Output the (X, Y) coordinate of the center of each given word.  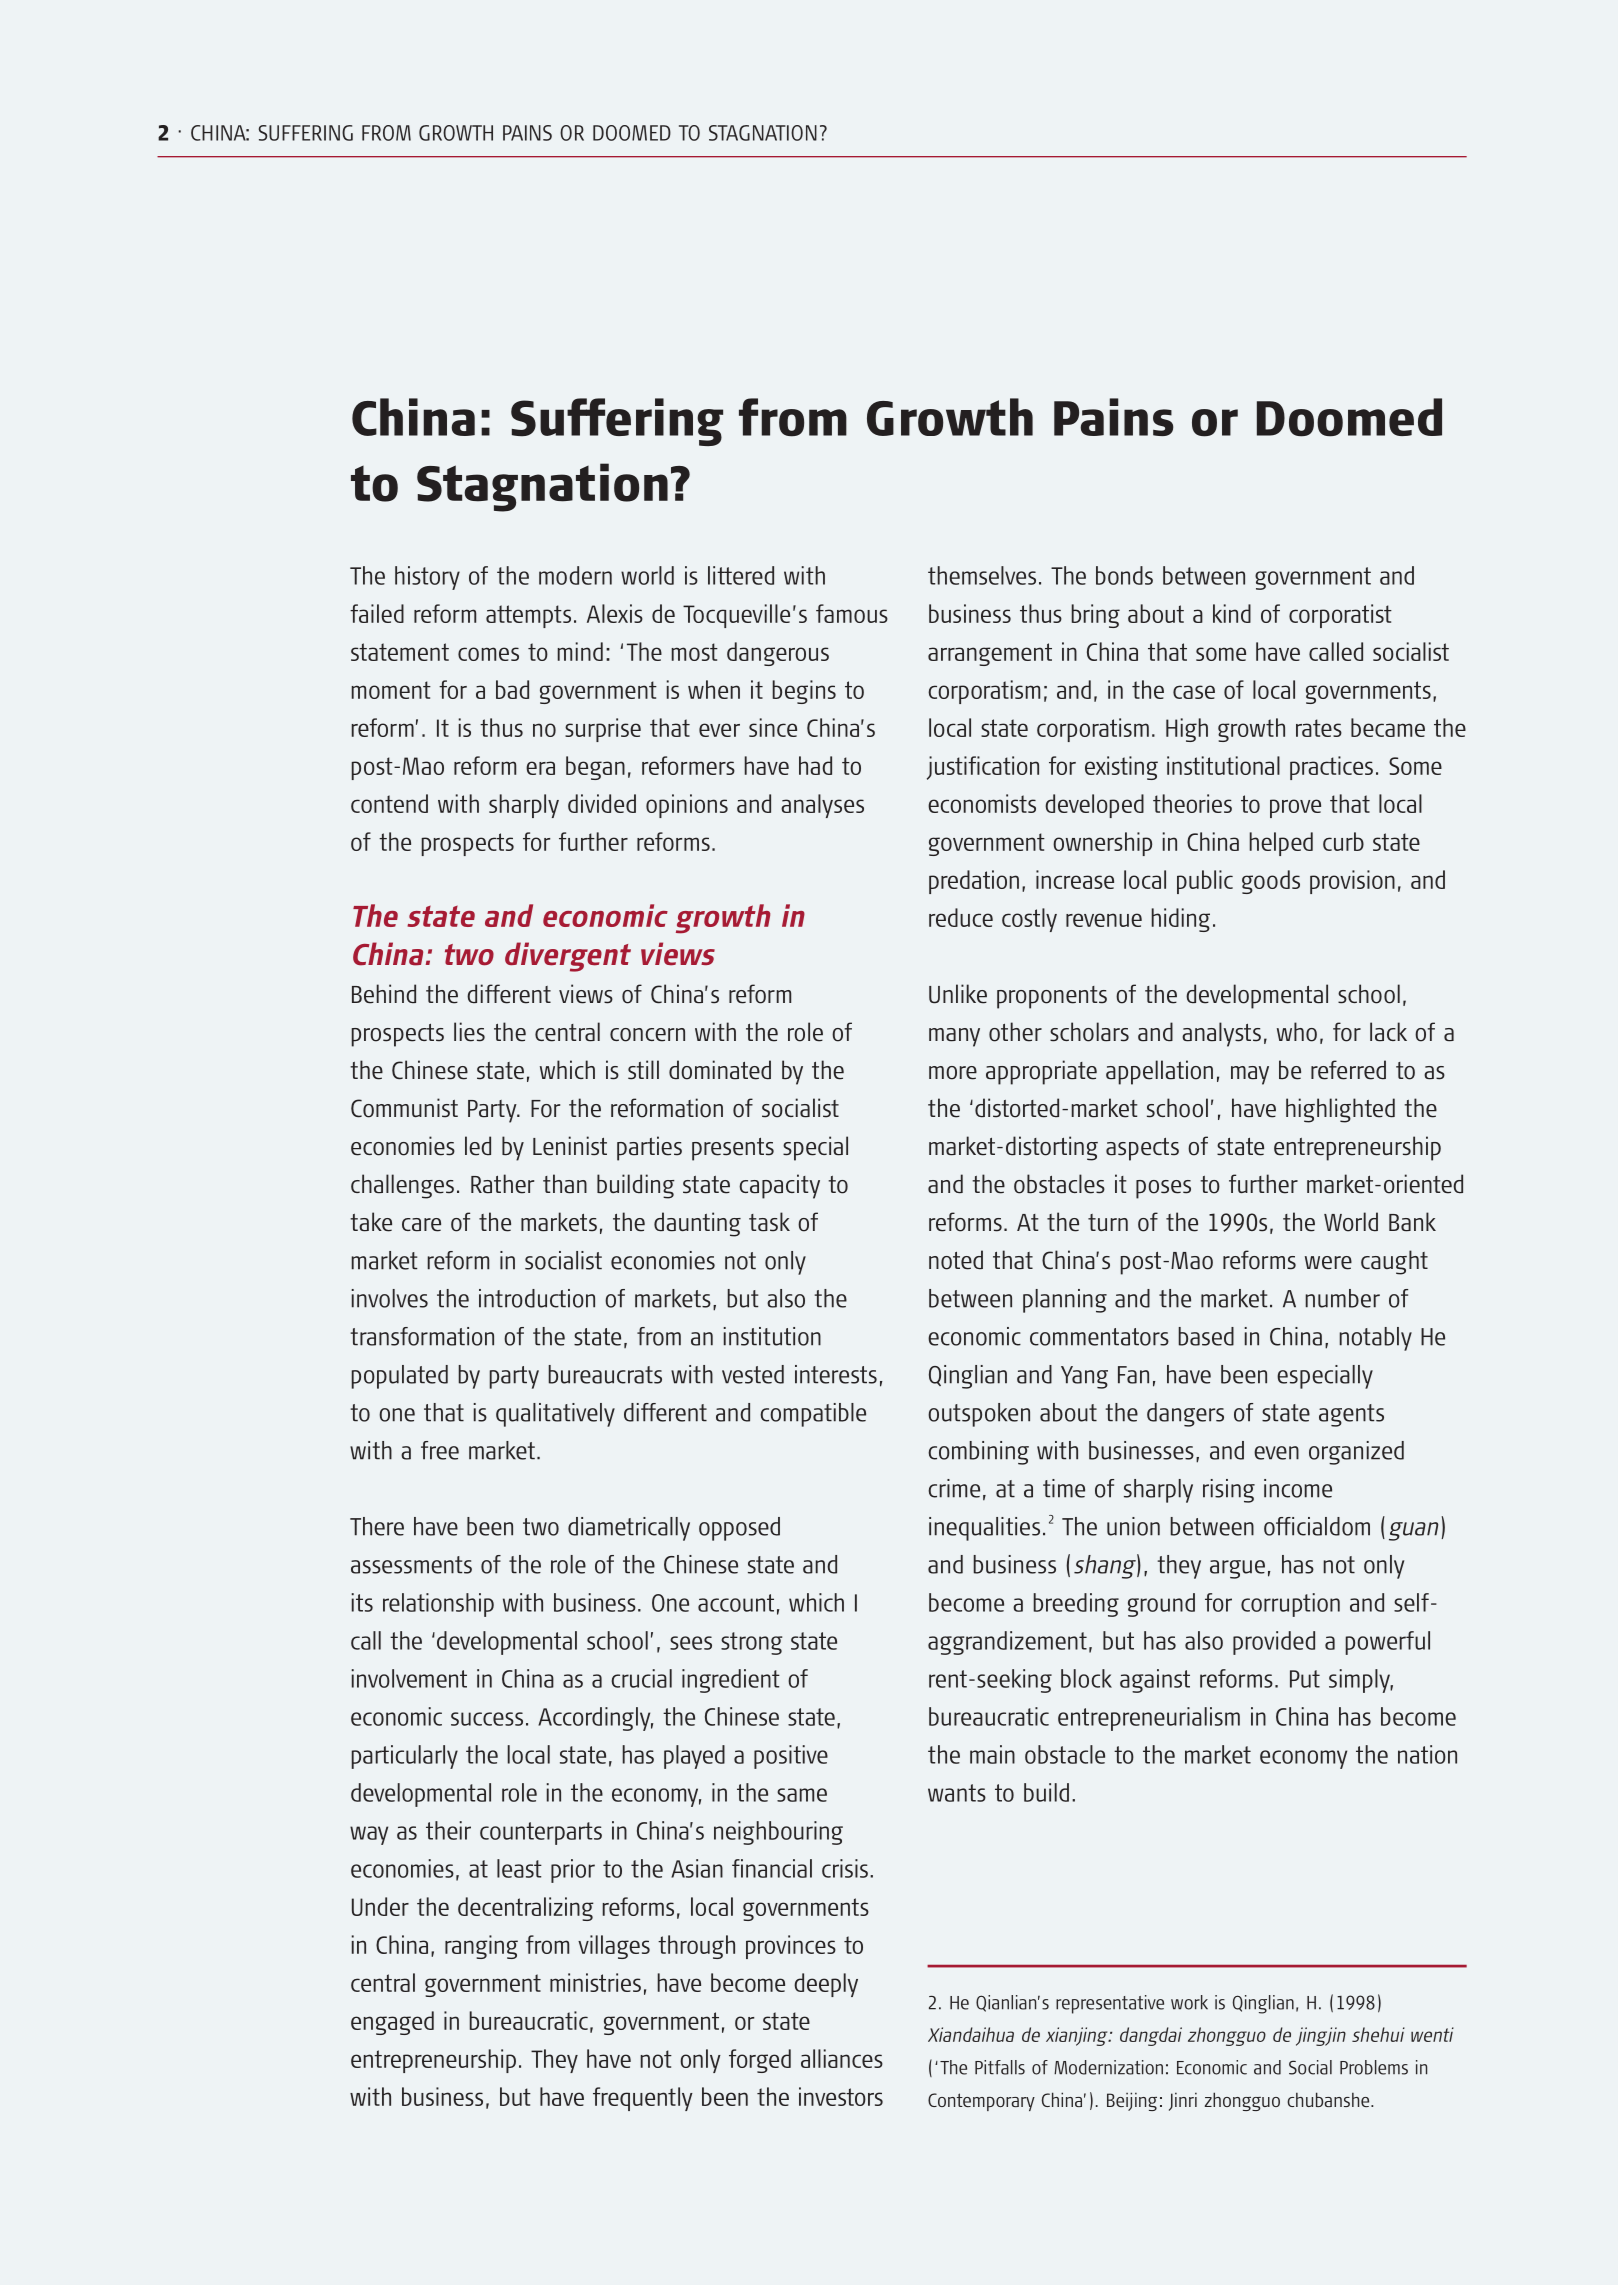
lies (469, 1032)
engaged (392, 2023)
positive (791, 1757)
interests (836, 1374)
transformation (422, 1336)
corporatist (1340, 616)
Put (1305, 1679)
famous (852, 613)
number (1342, 1298)
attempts (528, 616)
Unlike (958, 994)
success (487, 1719)
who (1297, 1032)
